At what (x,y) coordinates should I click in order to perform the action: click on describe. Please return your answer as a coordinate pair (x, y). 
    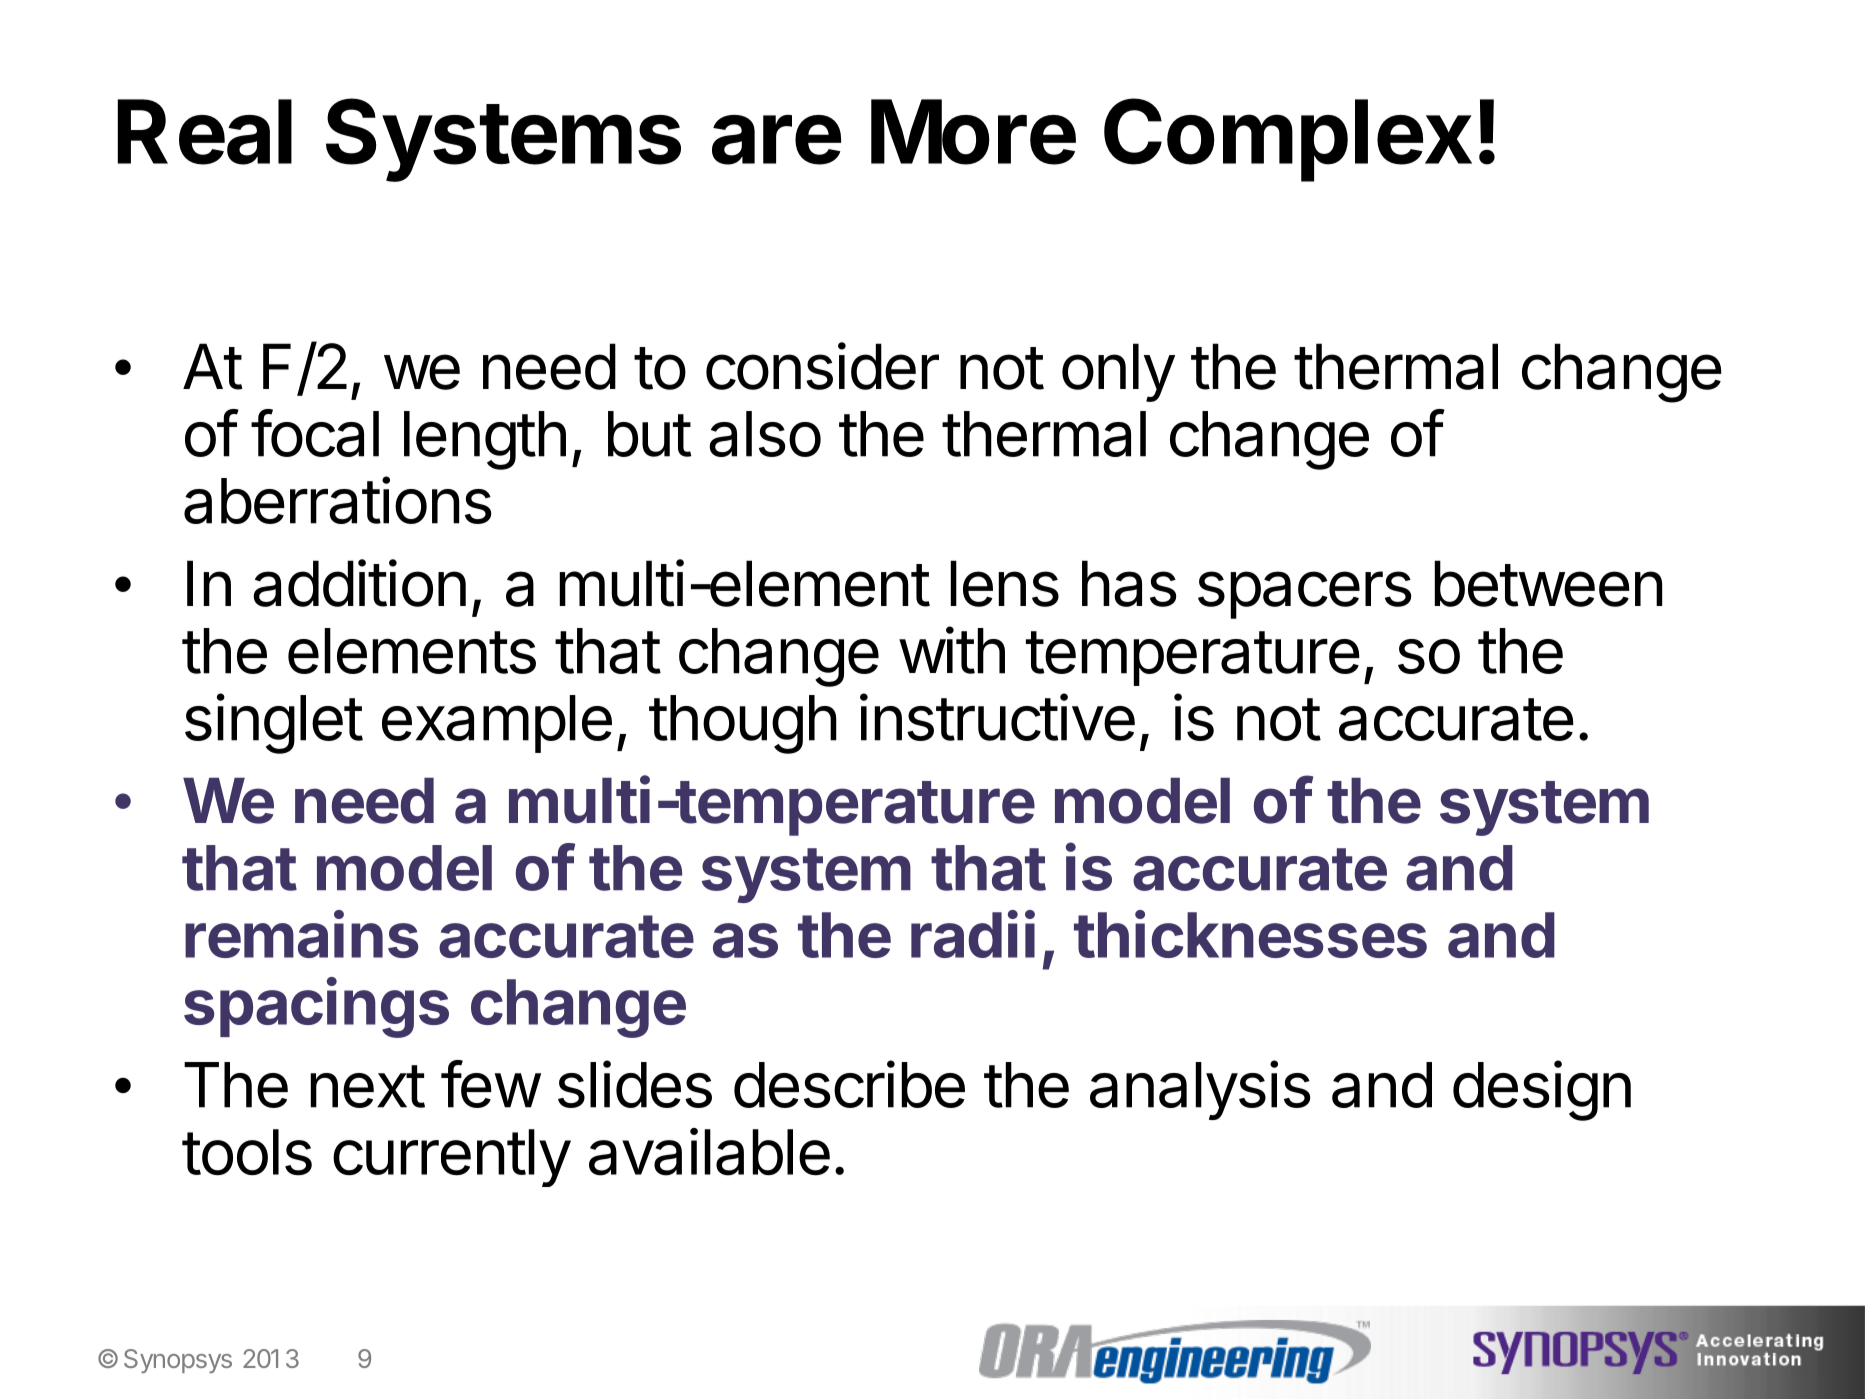
    Looking at the image, I should click on (849, 1084).
